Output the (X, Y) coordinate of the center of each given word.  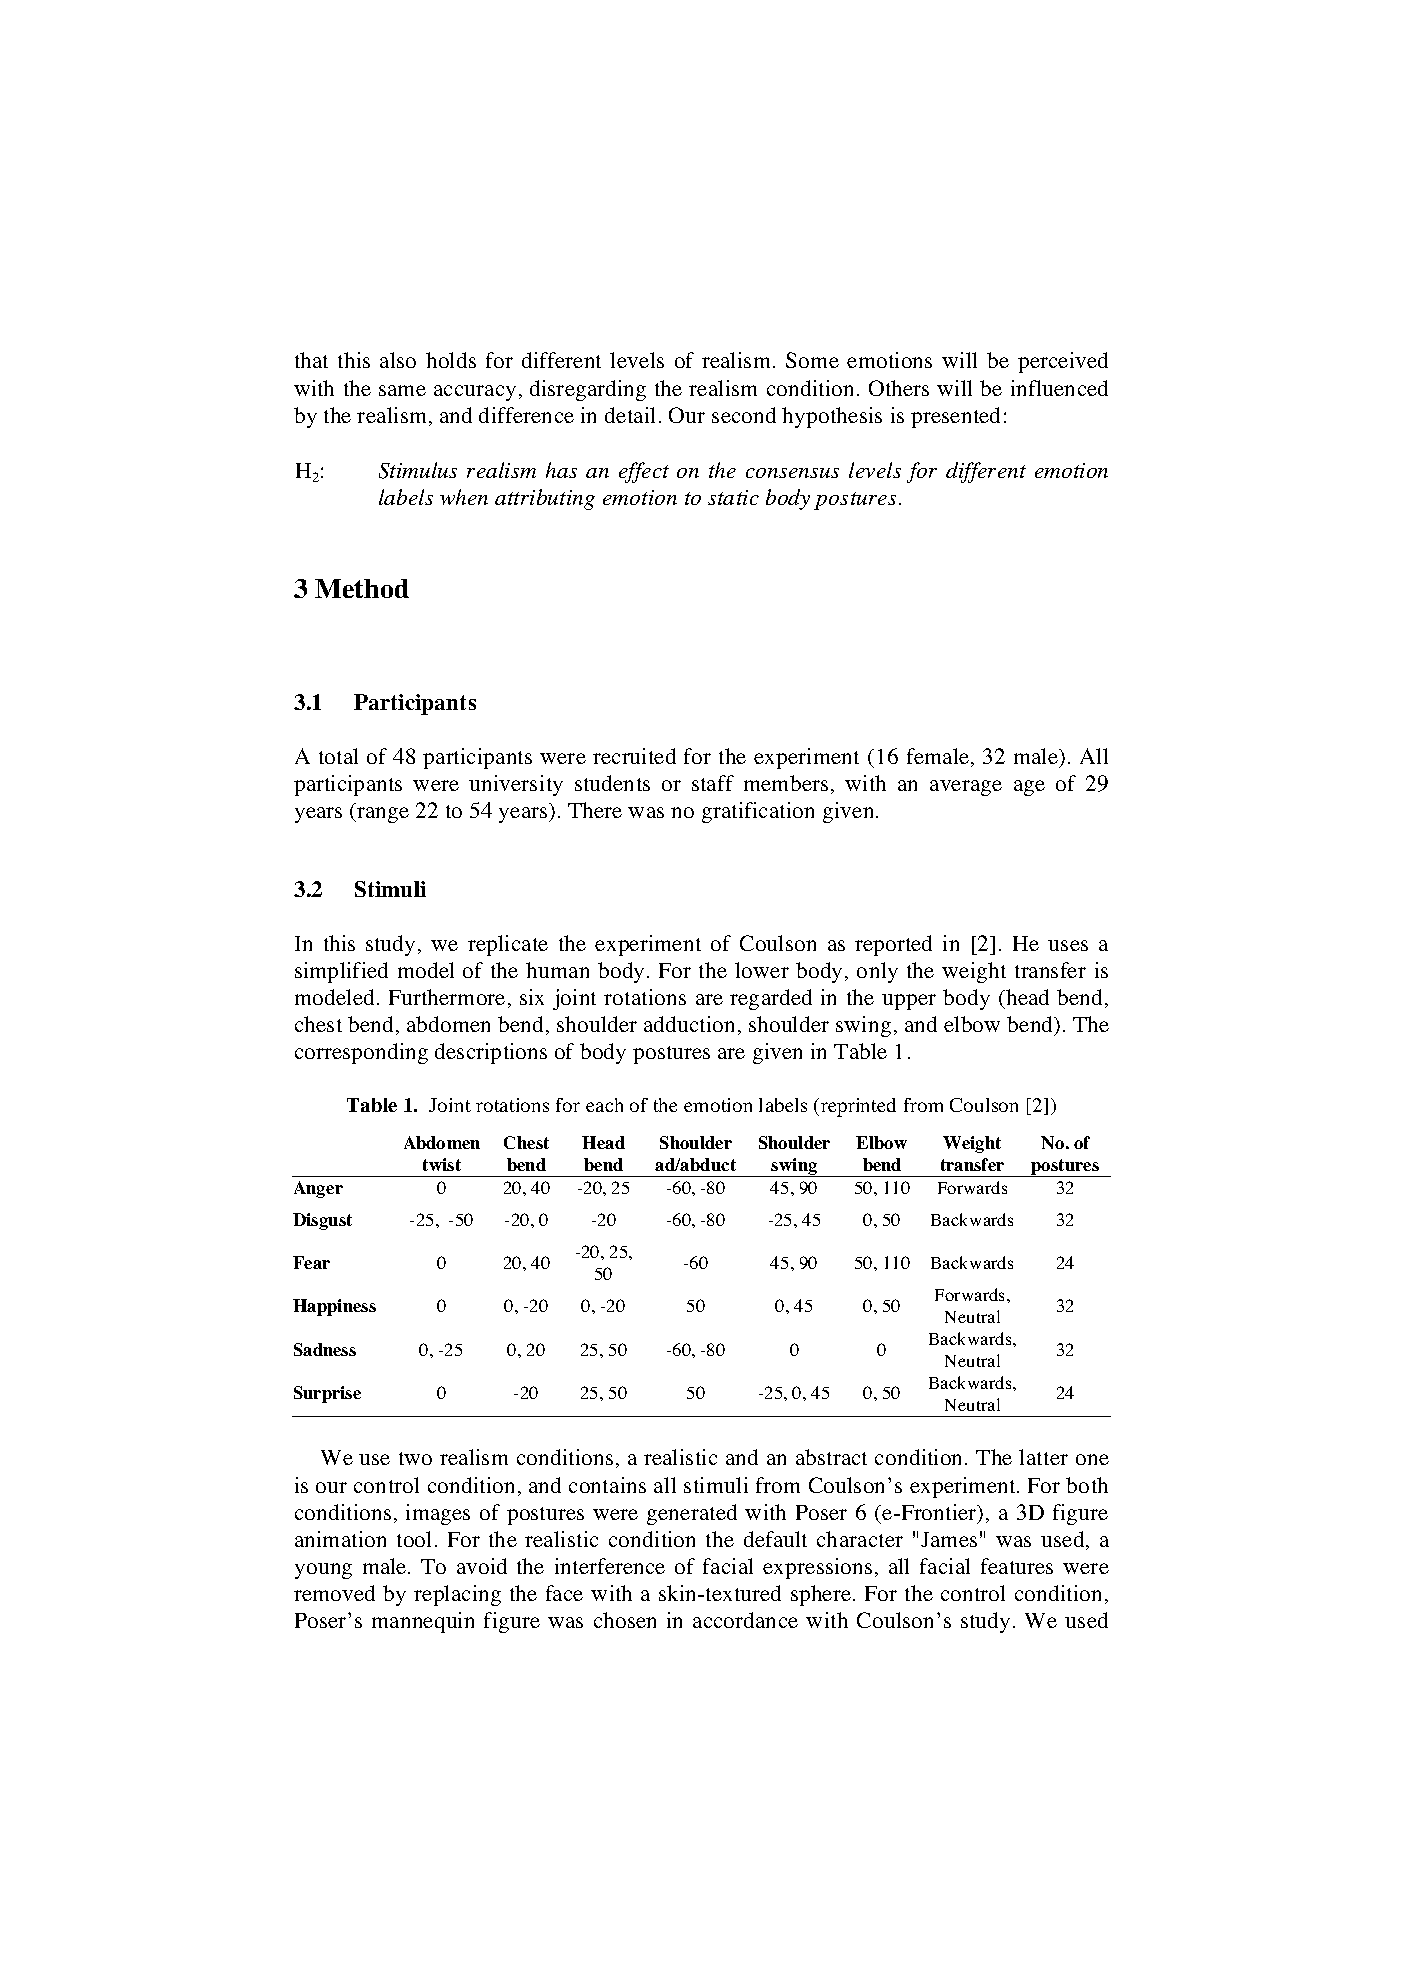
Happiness (334, 1307)
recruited (634, 756)
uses (1068, 945)
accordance (745, 1620)
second (744, 415)
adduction (689, 1024)
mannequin (423, 1622)
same (402, 390)
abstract (831, 1457)
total (338, 756)
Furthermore (447, 997)
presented (955, 417)
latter (1043, 1457)
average (966, 788)
